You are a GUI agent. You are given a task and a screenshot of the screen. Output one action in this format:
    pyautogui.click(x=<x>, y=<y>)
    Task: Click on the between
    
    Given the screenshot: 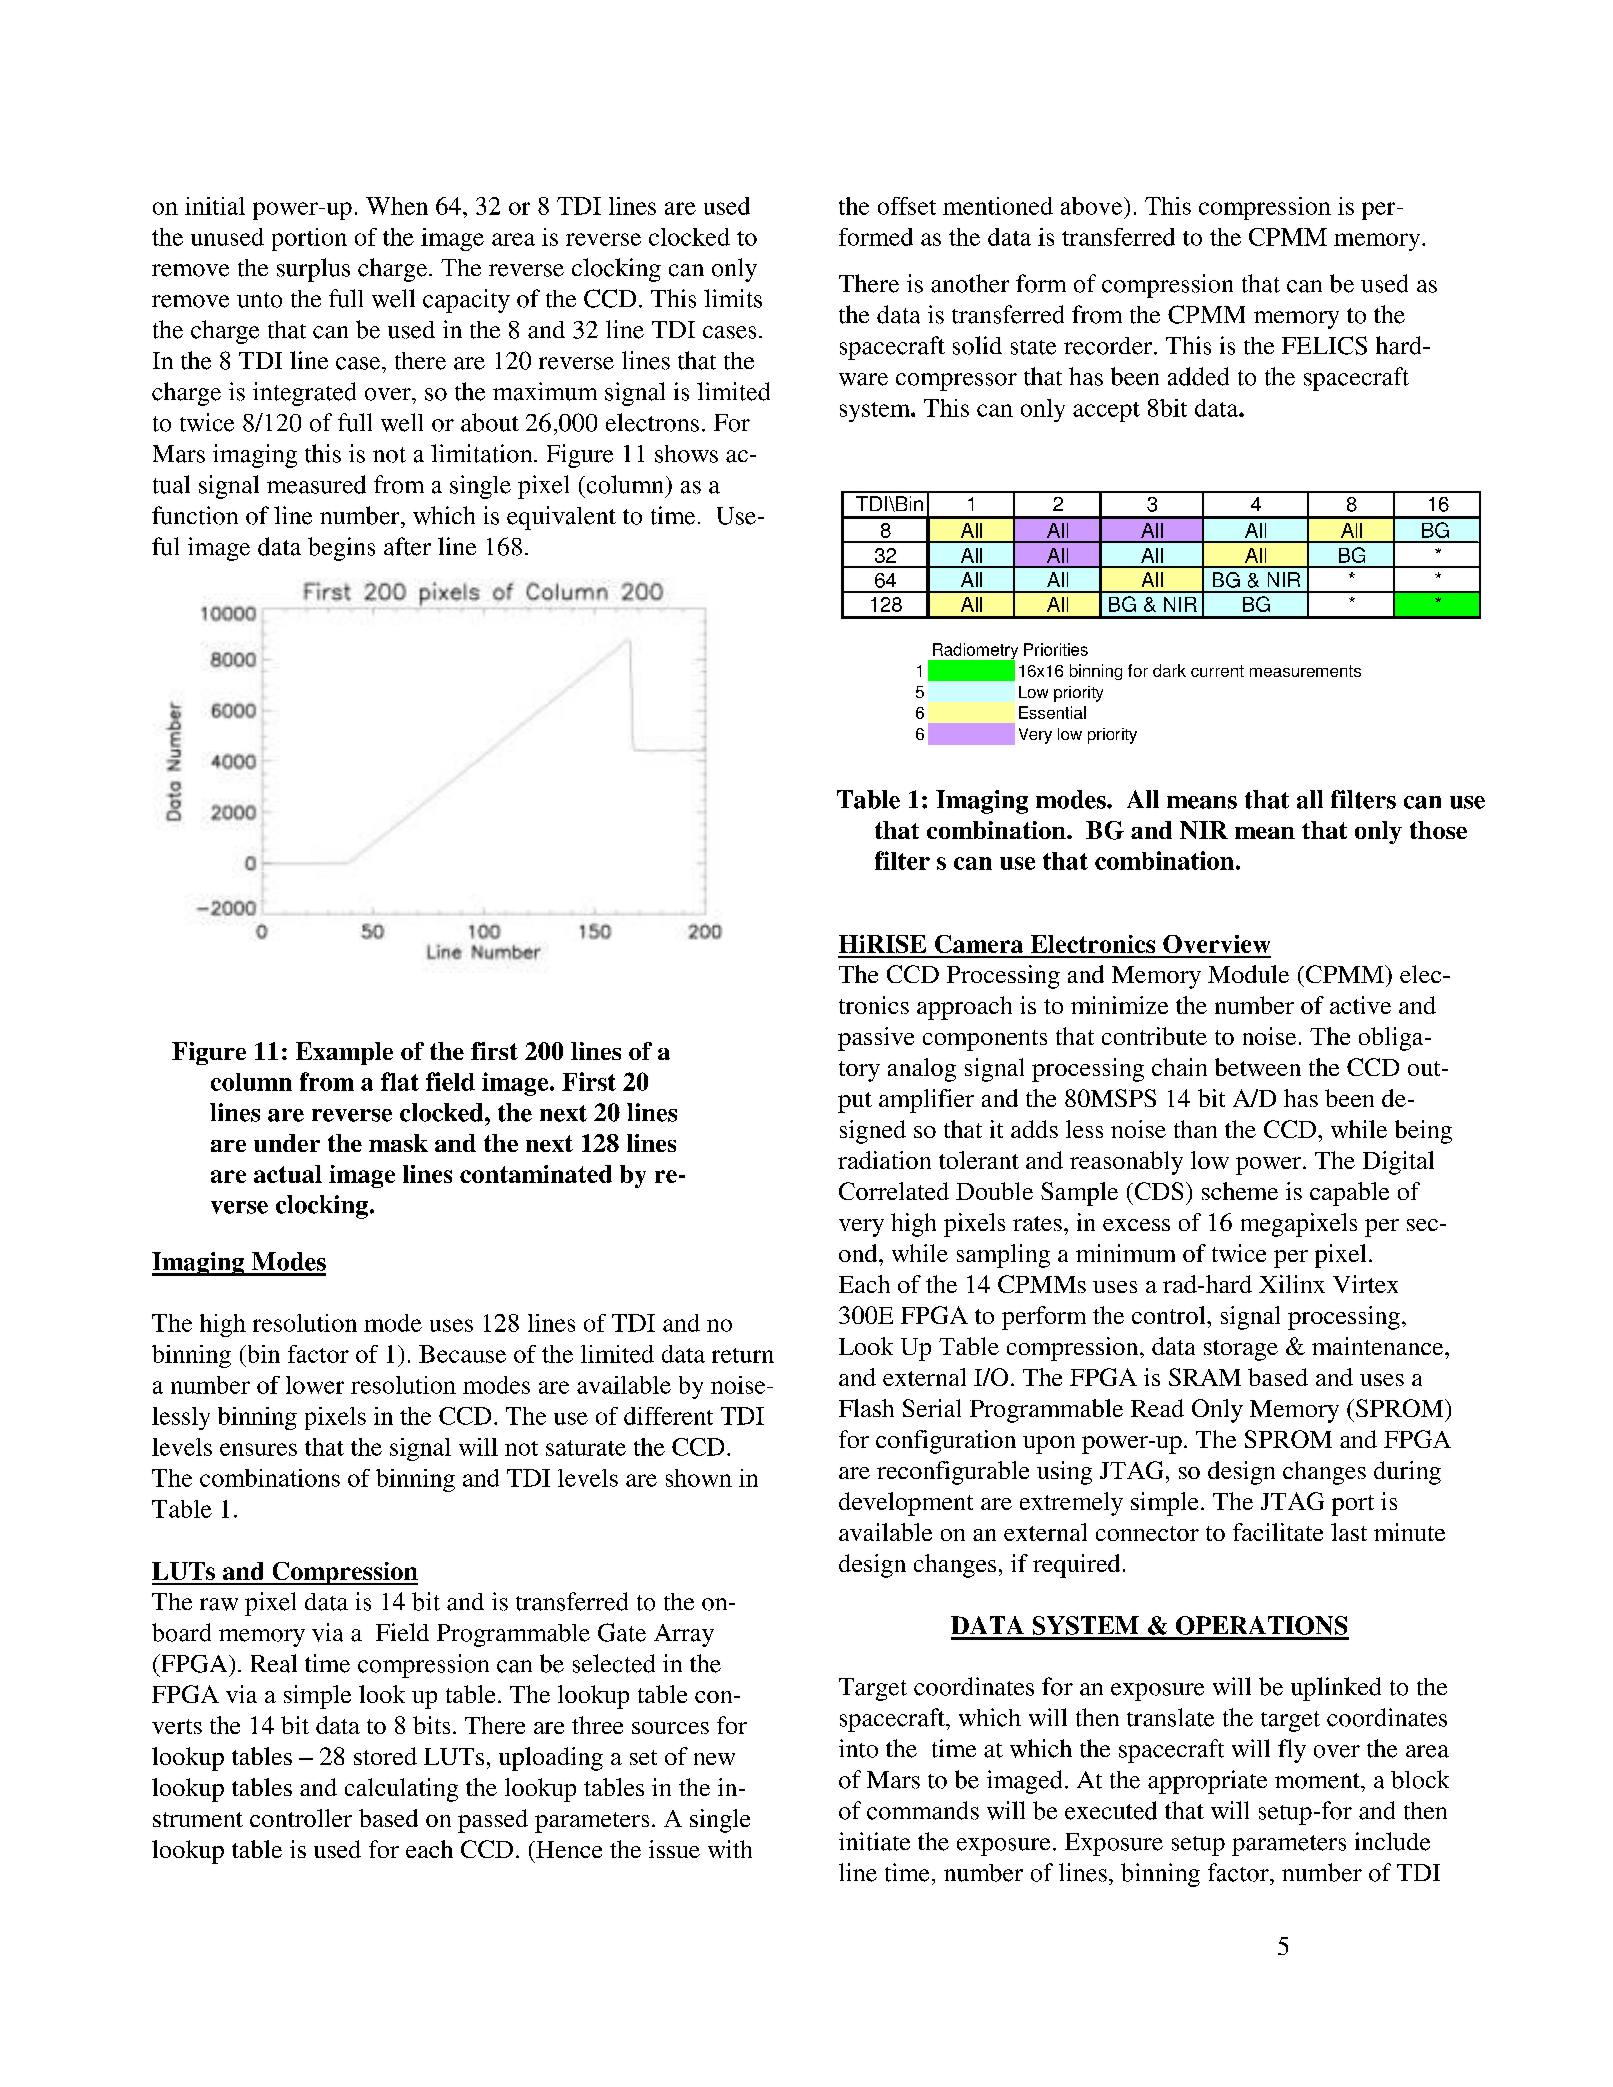 What is the action you would take?
    pyautogui.click(x=1258, y=1067)
